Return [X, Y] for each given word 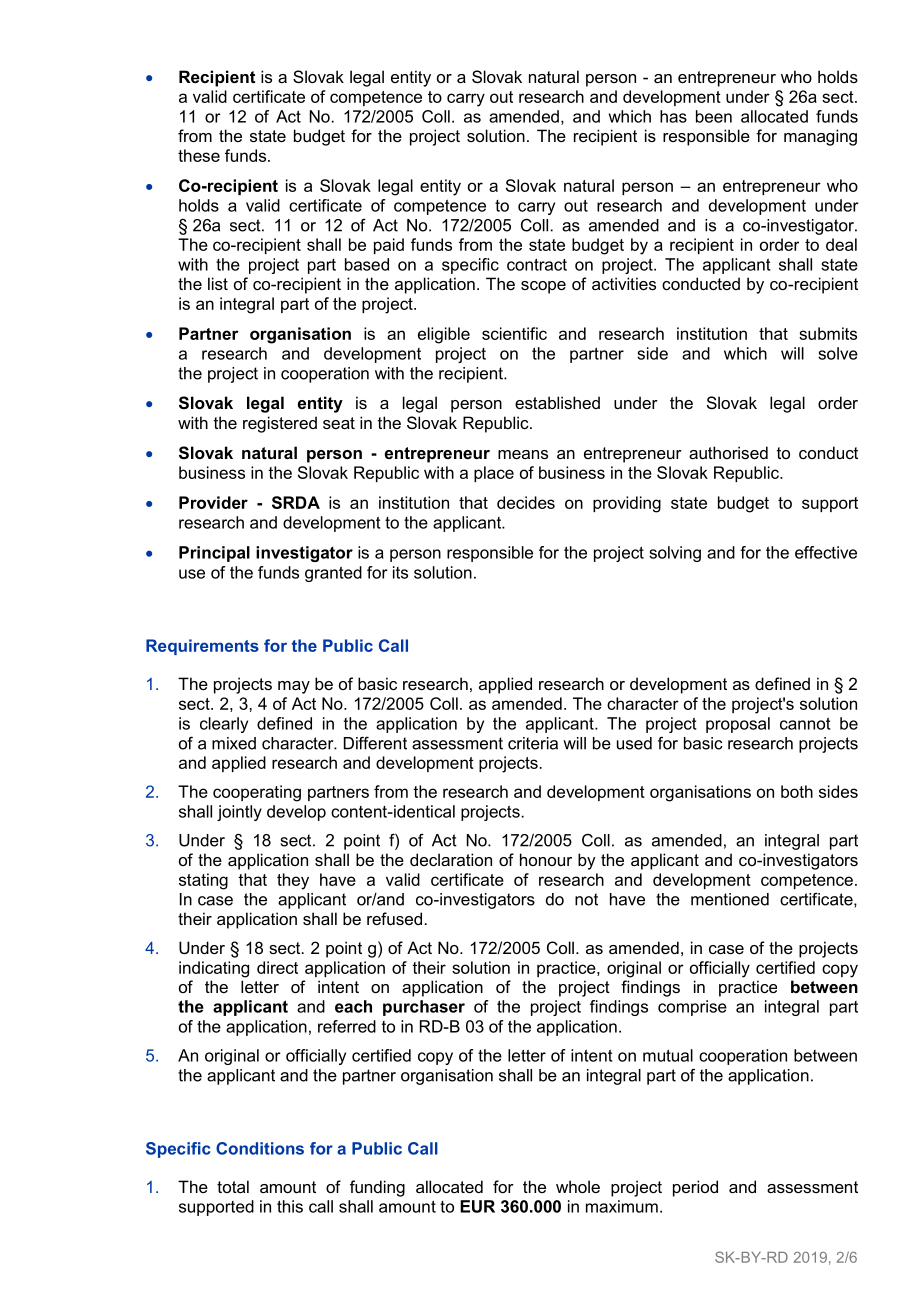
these [199, 155]
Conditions [260, 1148]
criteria [533, 743]
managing [820, 137]
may [294, 687]
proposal [738, 725]
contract [537, 264]
